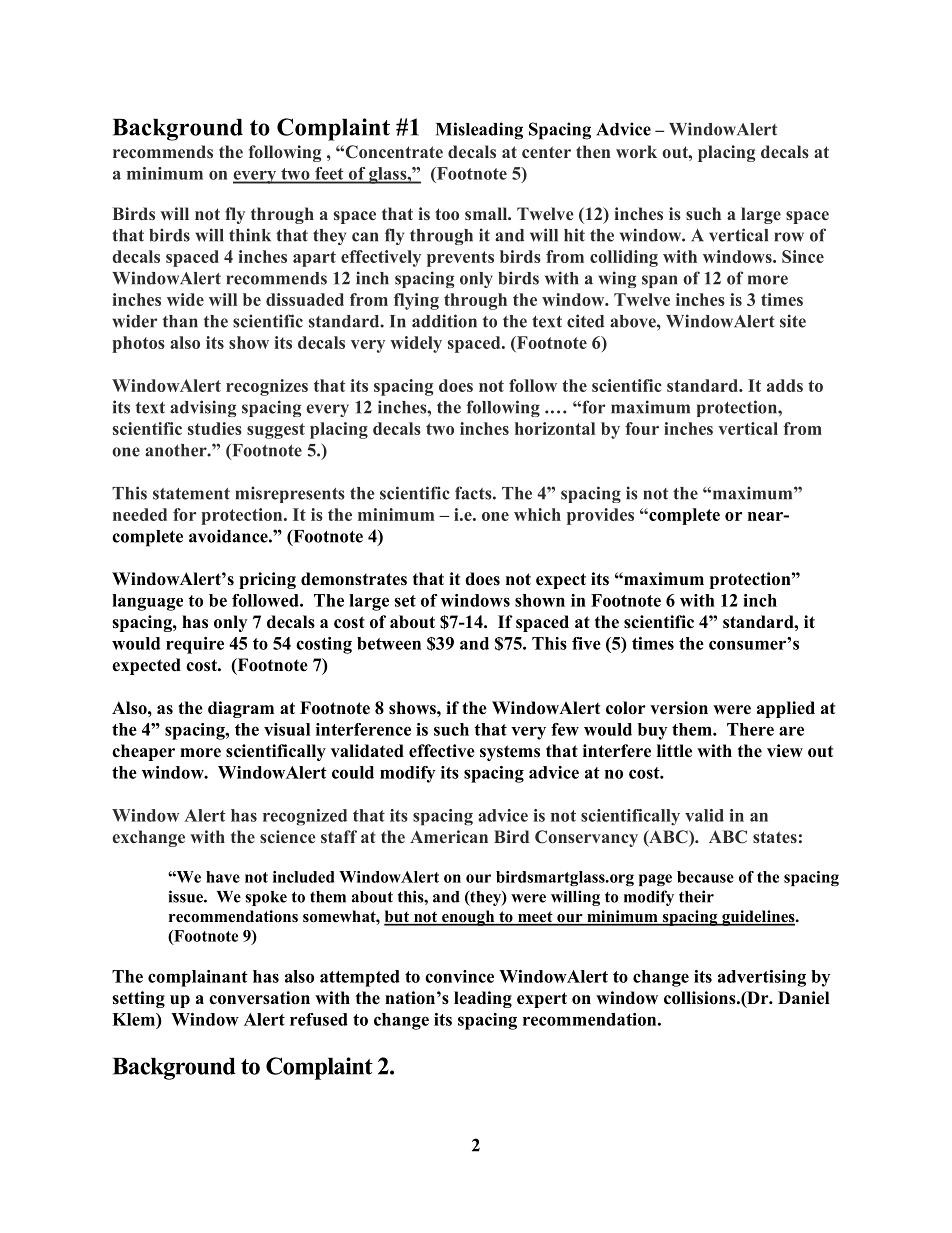 The image size is (952, 1233). I want to click on advising, so click(203, 408).
